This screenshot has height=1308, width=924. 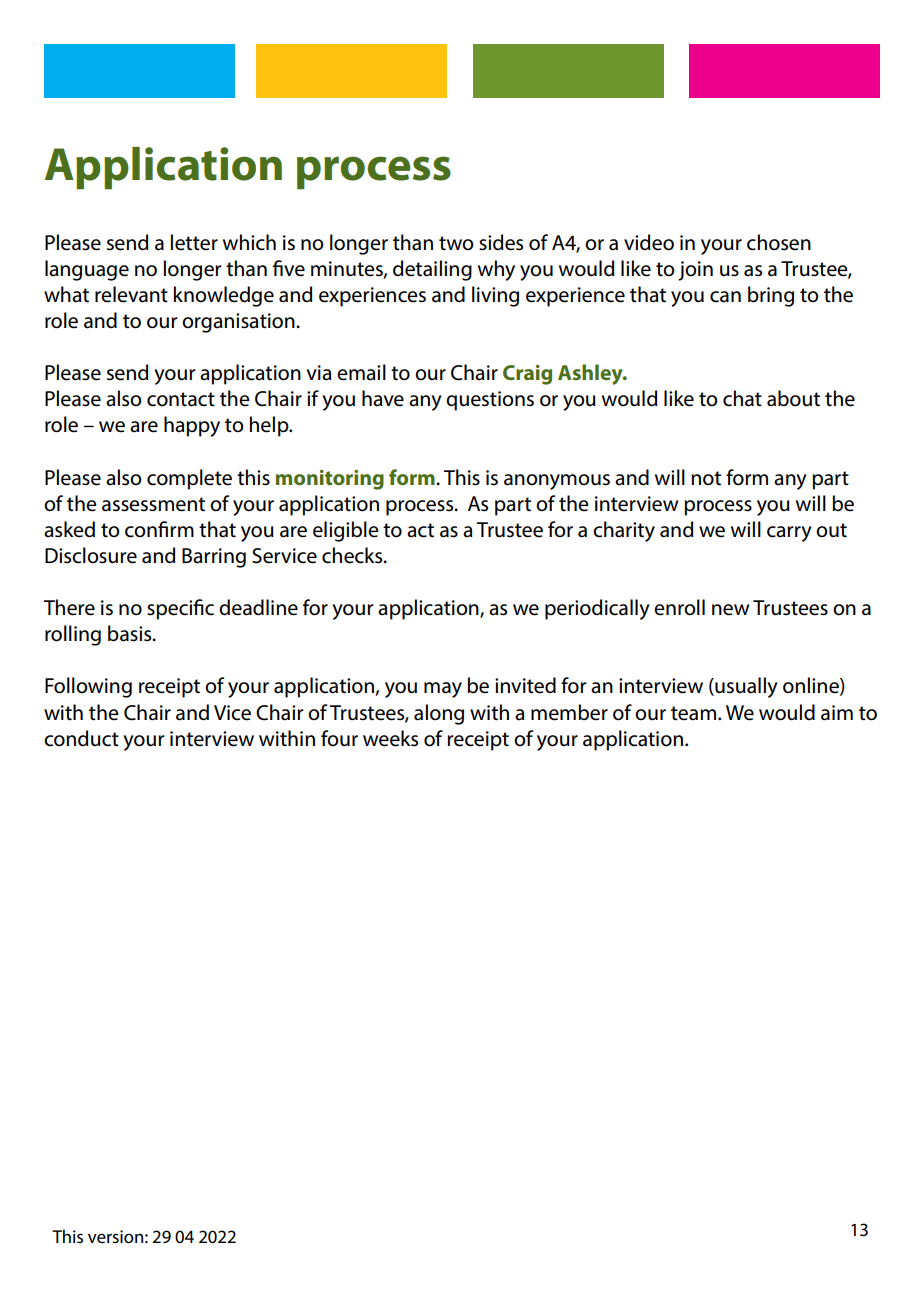 What do you see at coordinates (456, 243) in the screenshot?
I see `two` at bounding box center [456, 243].
